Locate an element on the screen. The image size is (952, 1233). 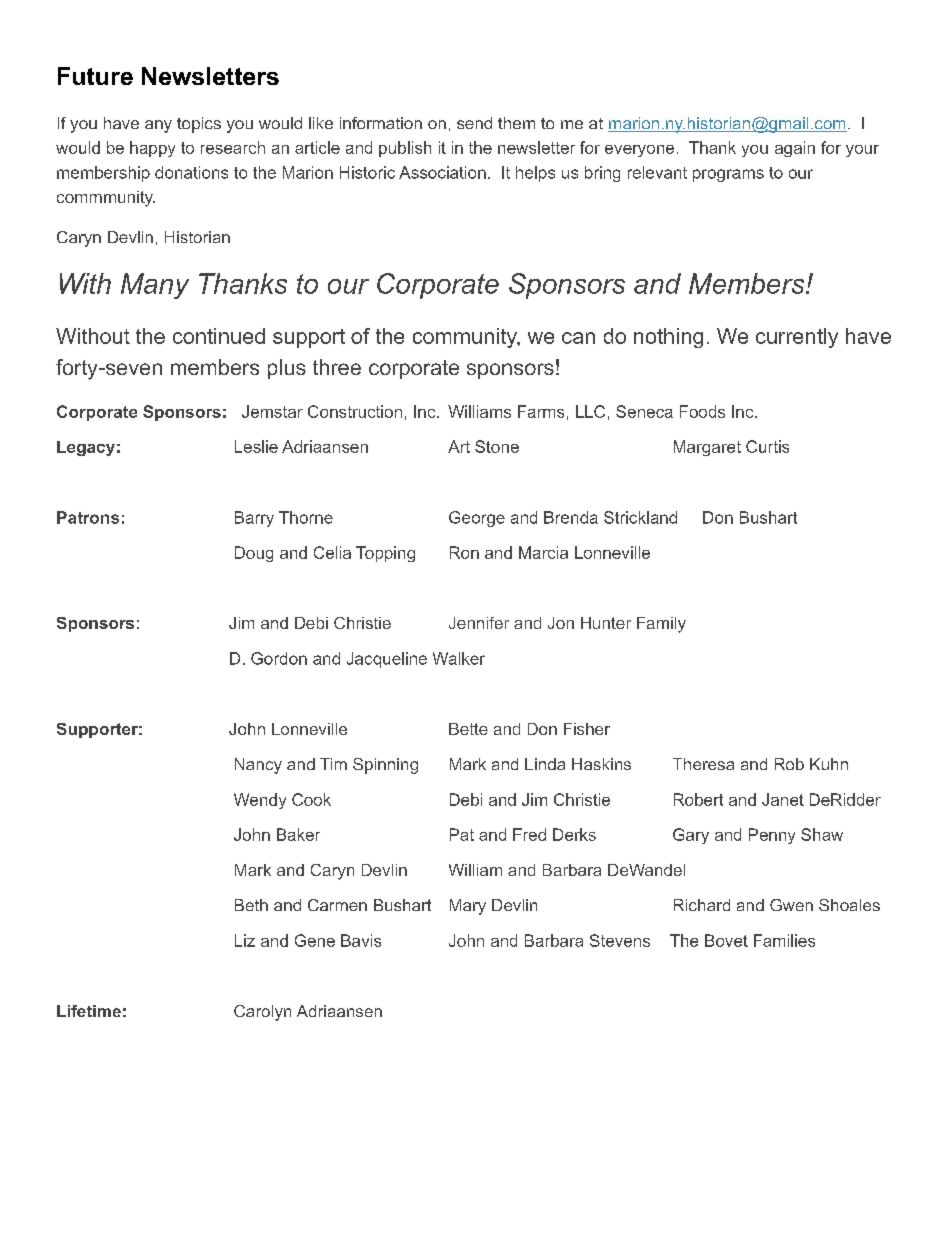
George is located at coordinates (477, 519).
